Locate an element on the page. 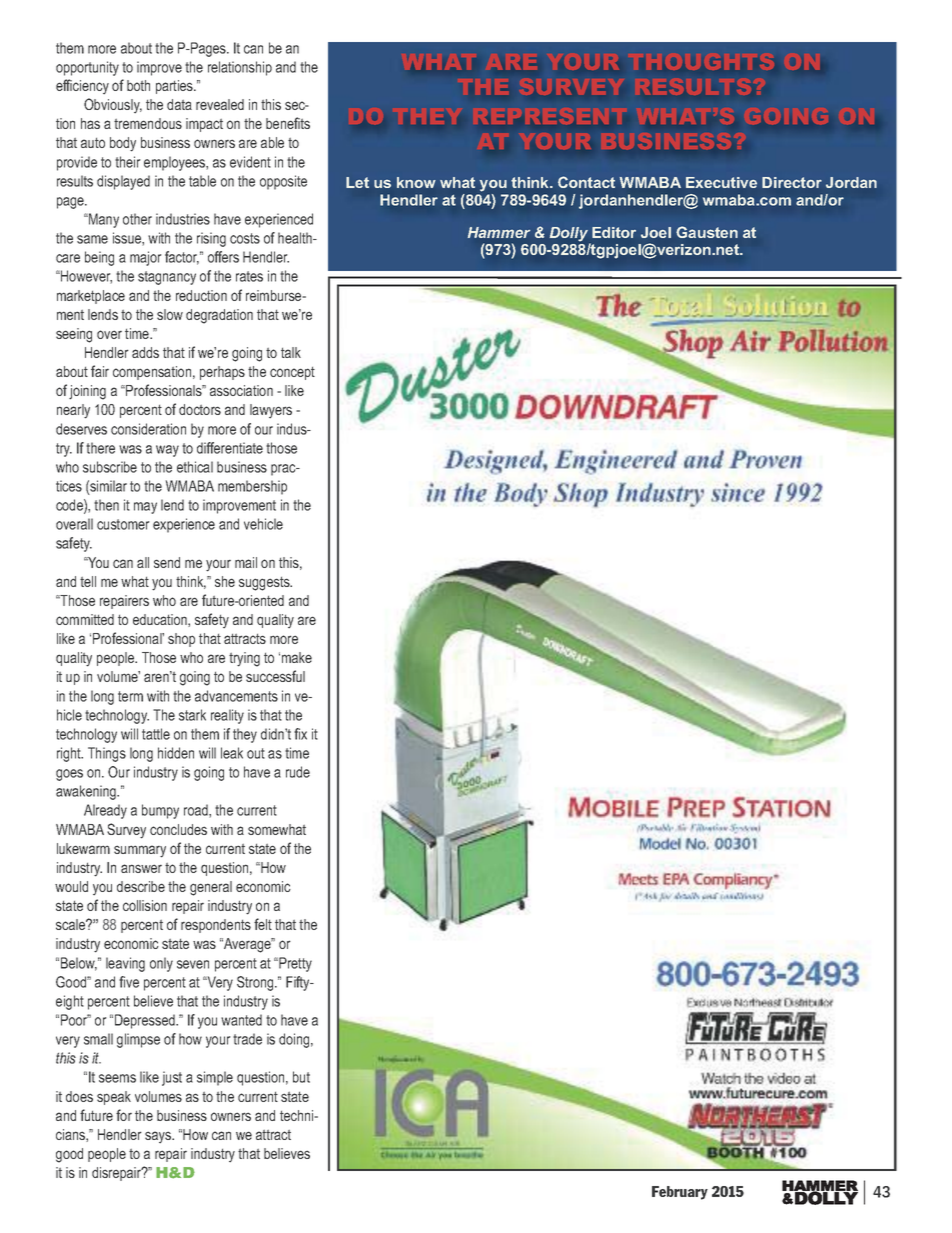 This image has width=952, height=1233. February is located at coordinates (680, 1193).
